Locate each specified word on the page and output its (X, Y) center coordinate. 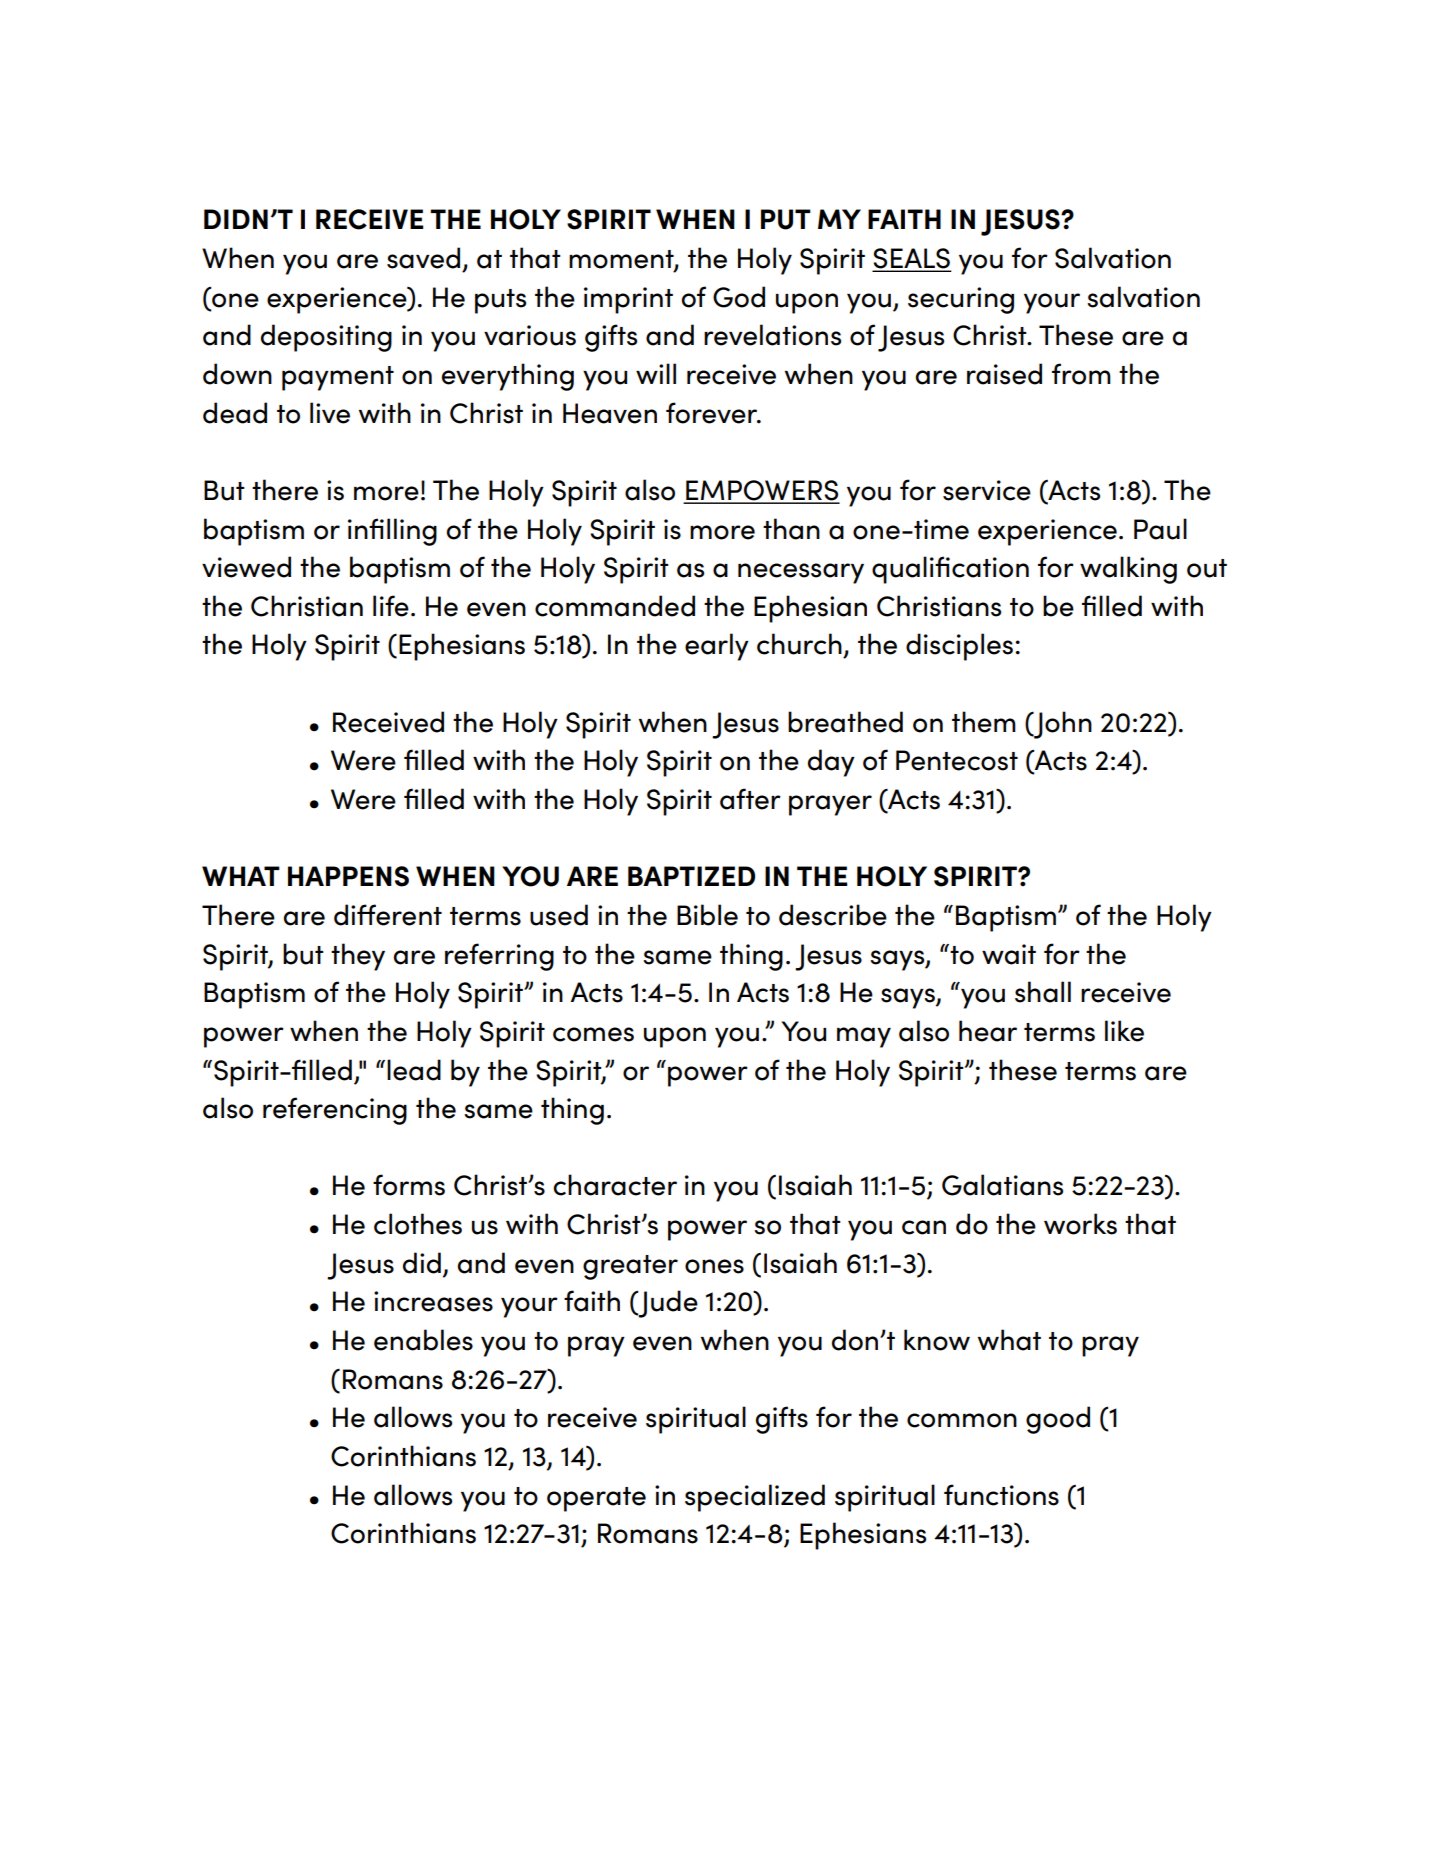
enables (423, 1340)
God (739, 297)
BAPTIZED (691, 876)
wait (1009, 954)
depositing (326, 338)
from (1081, 374)
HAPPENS (348, 876)
